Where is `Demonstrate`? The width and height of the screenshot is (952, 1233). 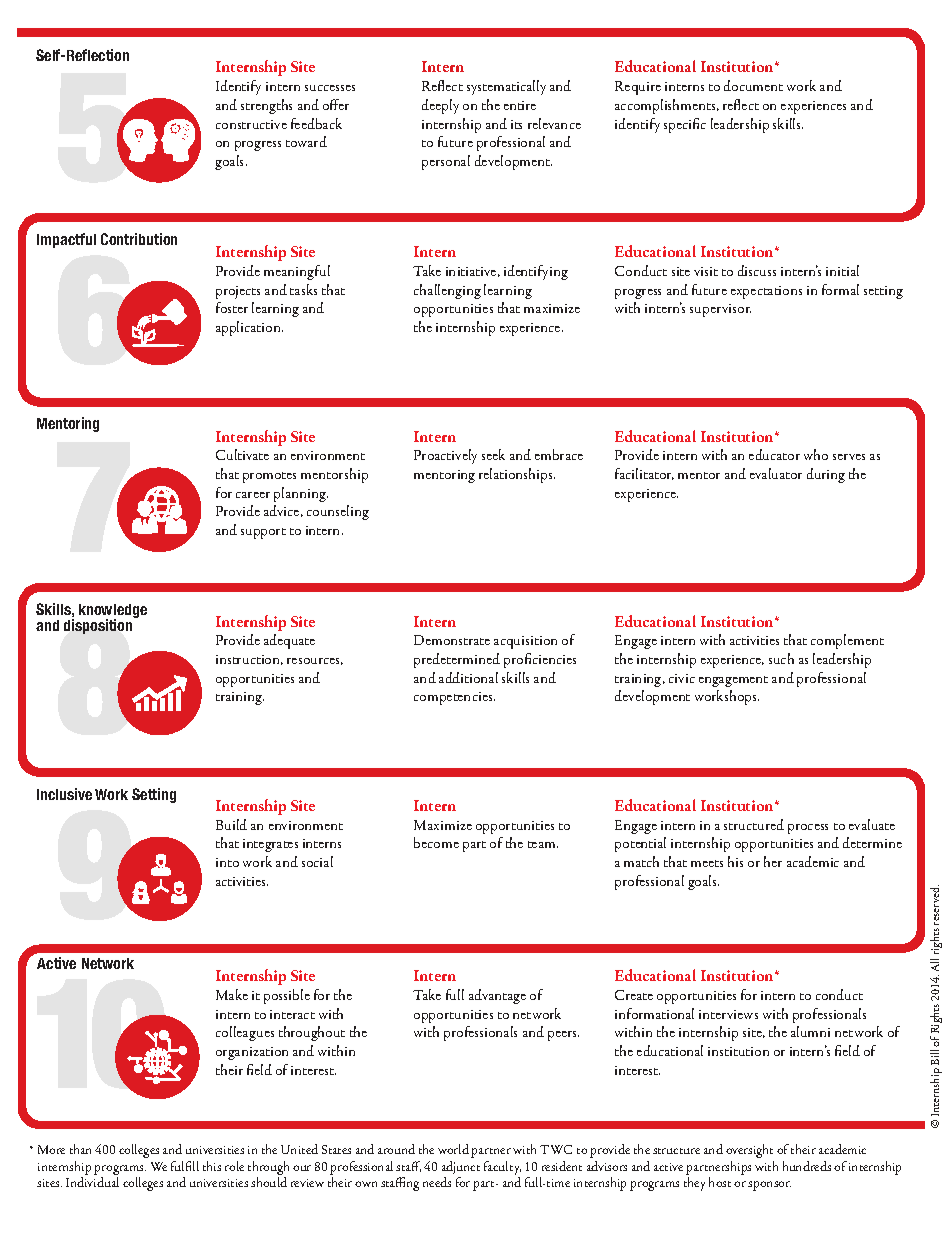 Demonstrate is located at coordinates (452, 640).
